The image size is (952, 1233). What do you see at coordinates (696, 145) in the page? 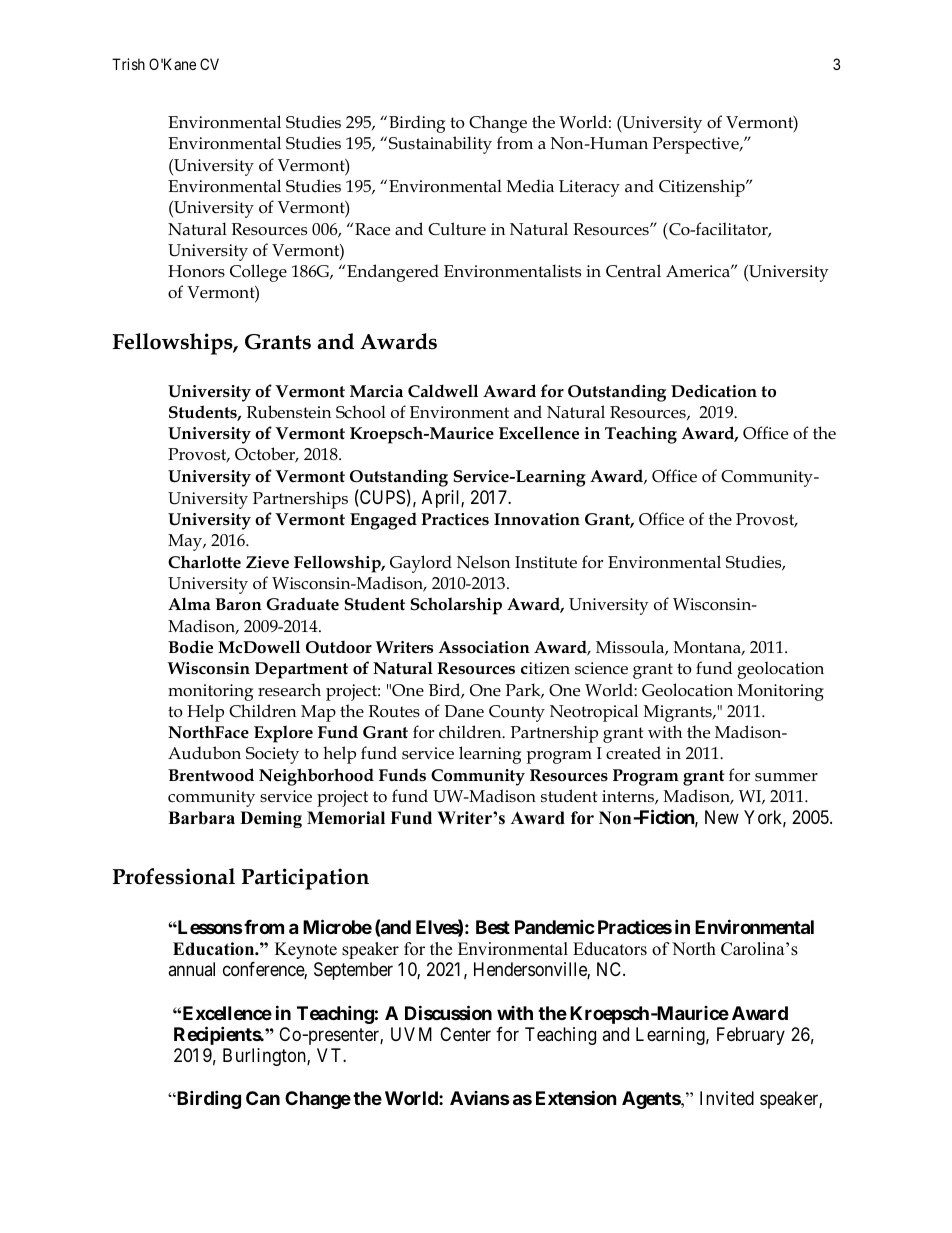
I see `Perspective` at bounding box center [696, 145].
